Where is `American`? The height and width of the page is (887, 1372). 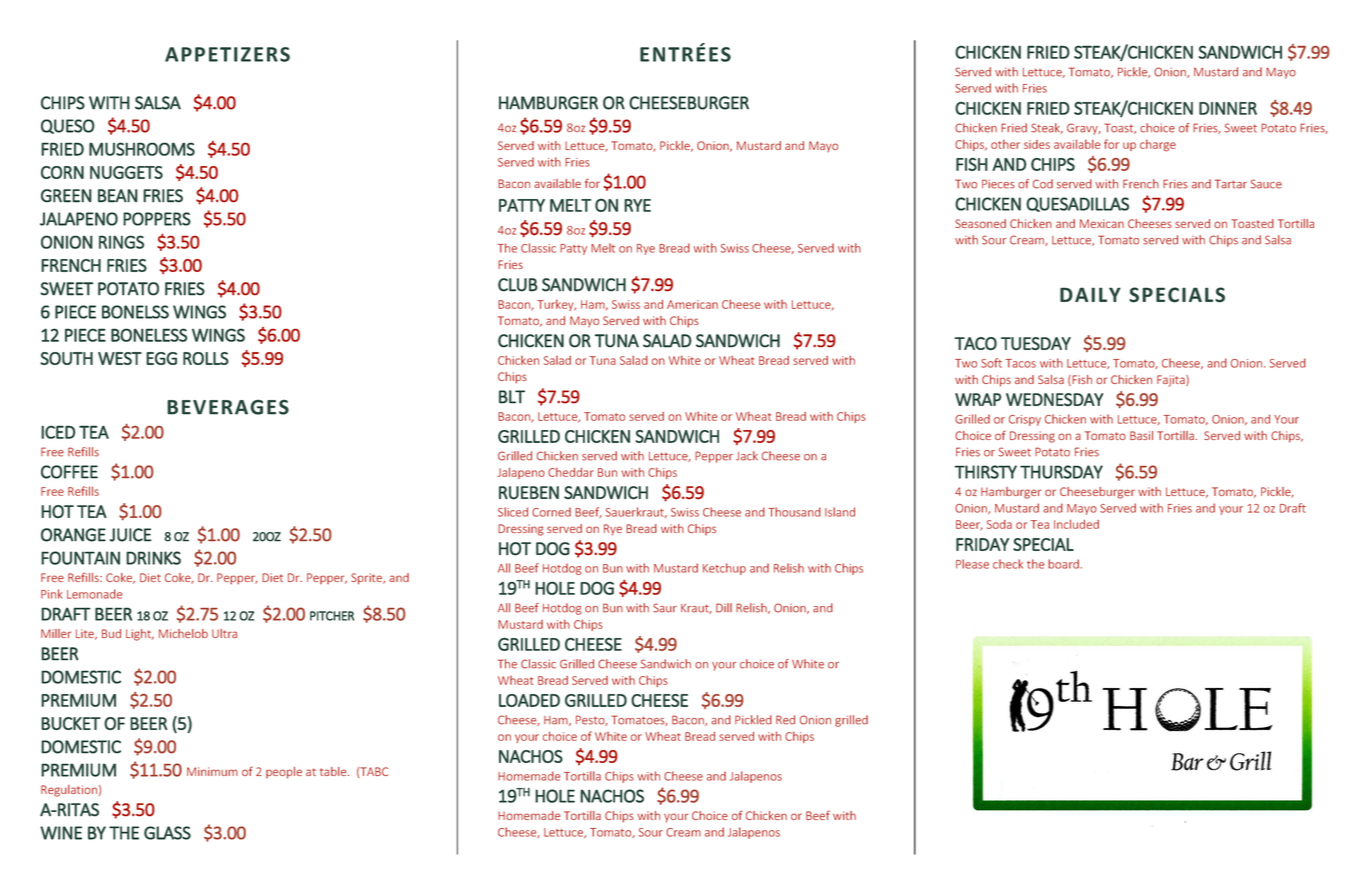 American is located at coordinates (692, 304).
